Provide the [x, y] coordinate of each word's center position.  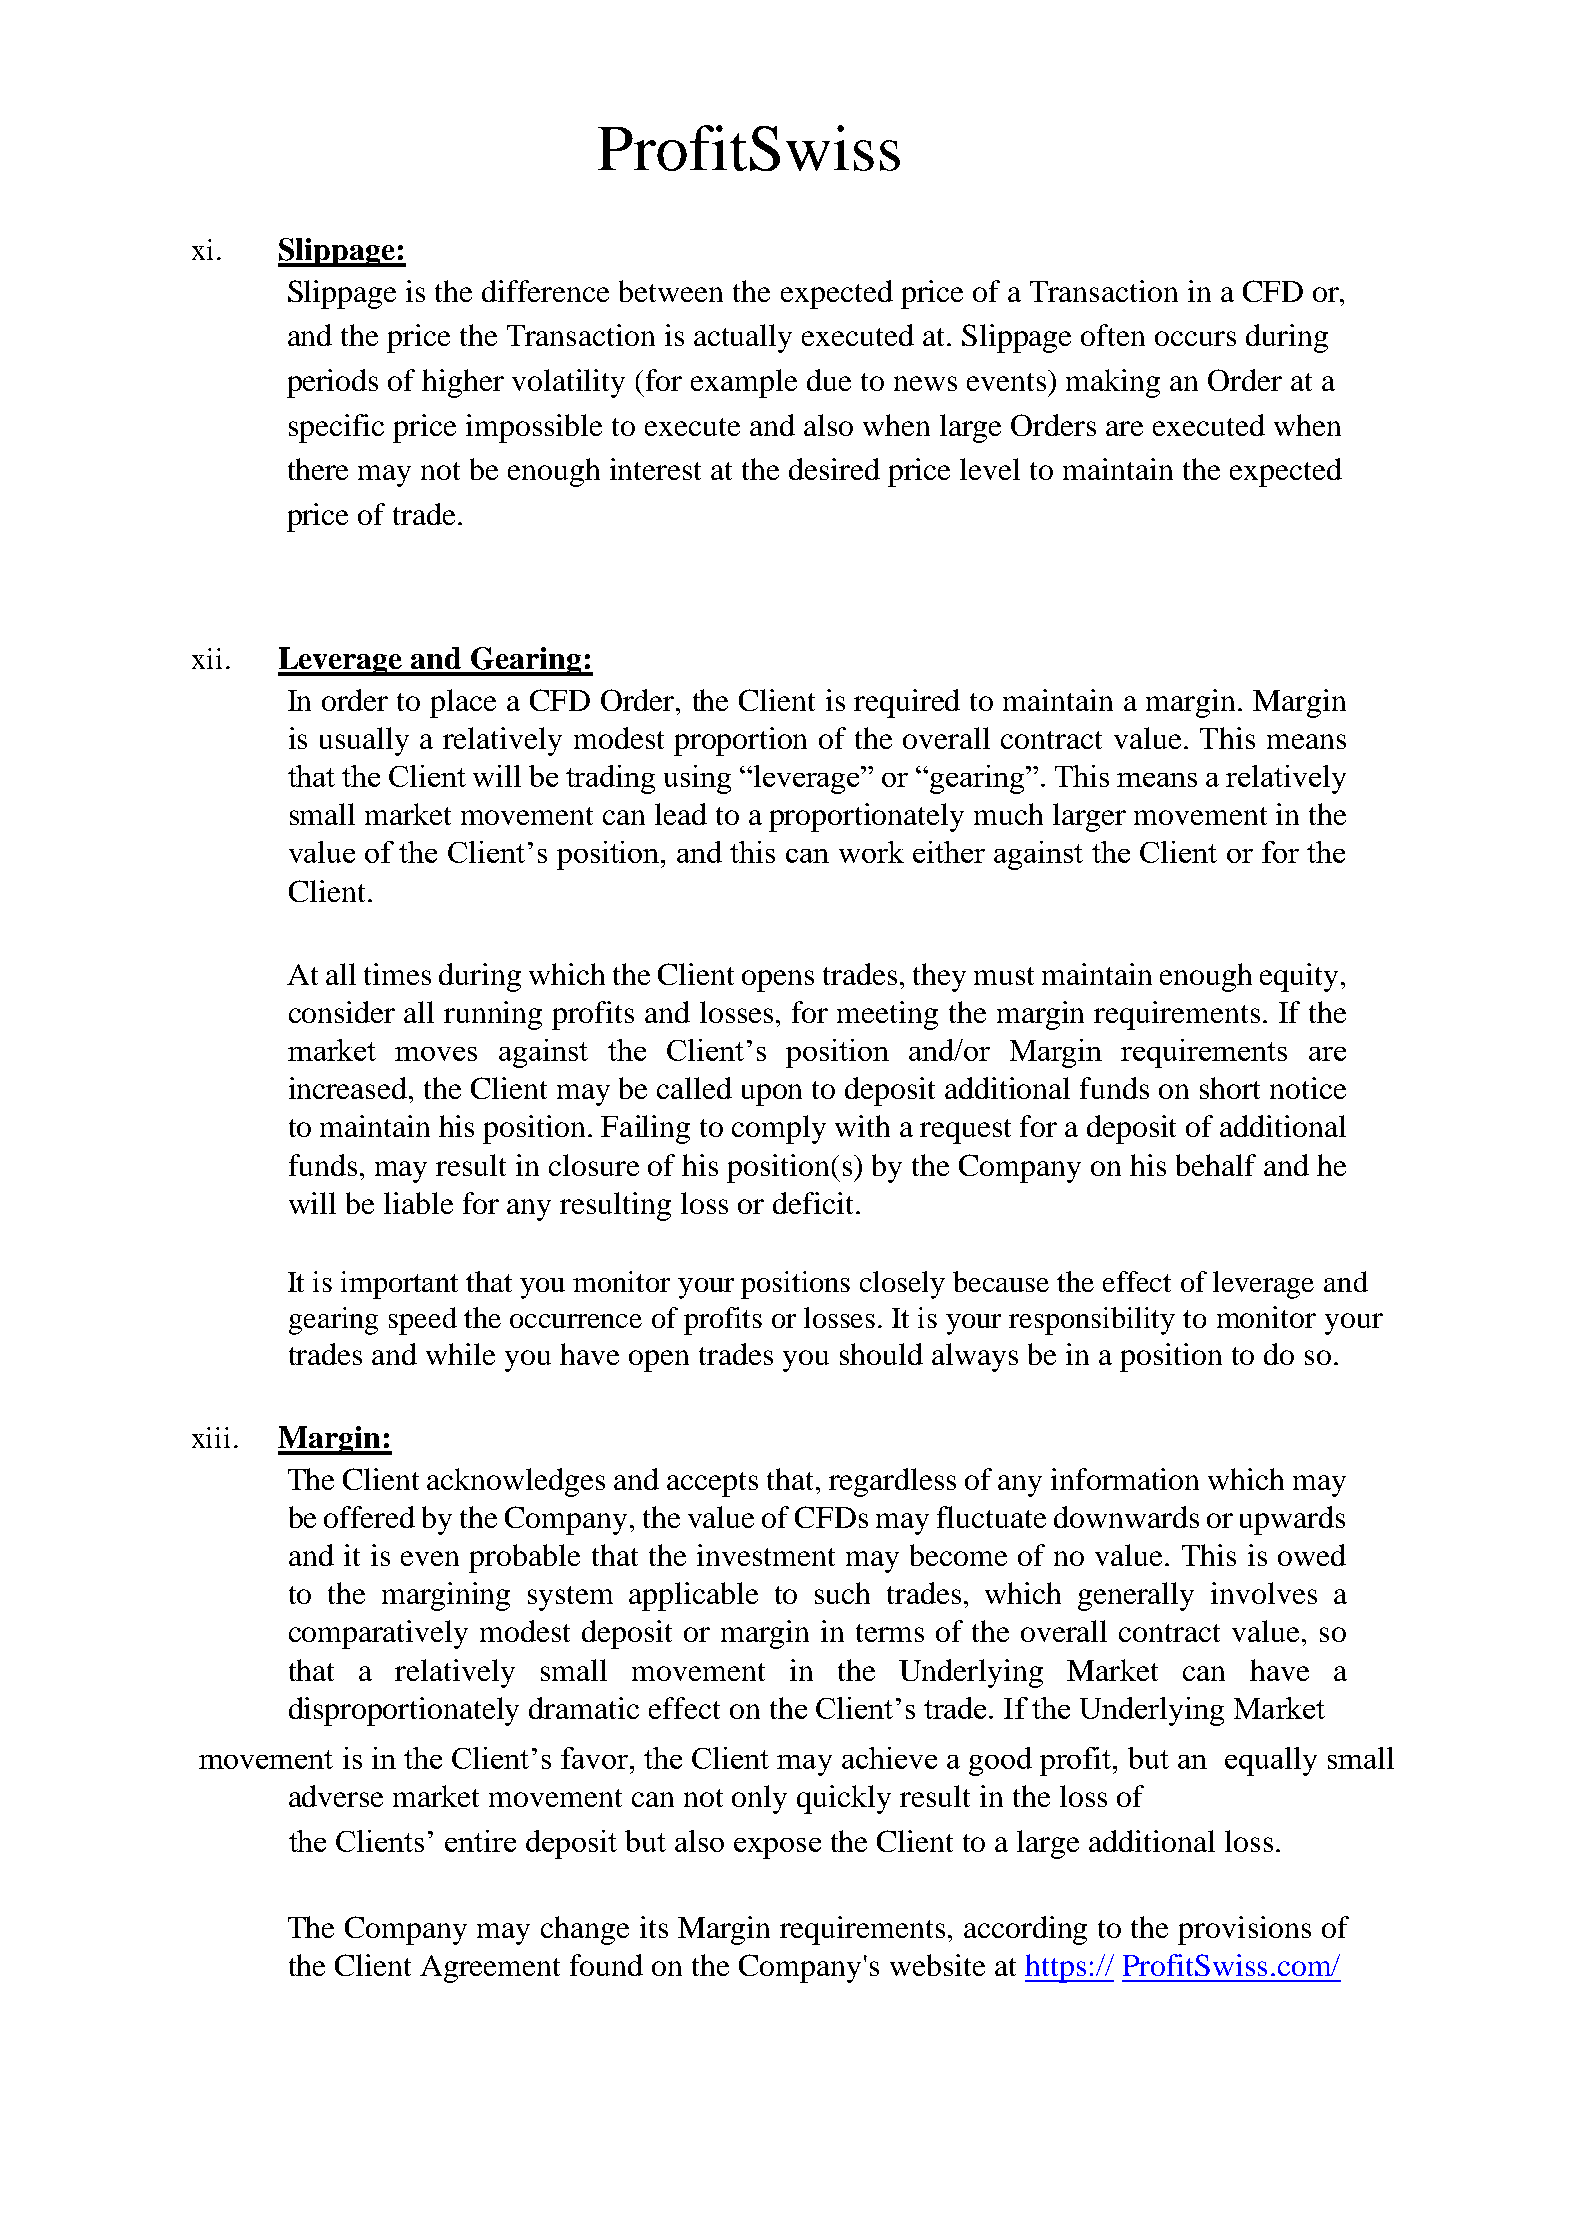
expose [777, 1848]
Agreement [490, 1969]
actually [743, 338]
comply [779, 1129]
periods [332, 383]
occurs [1195, 338]
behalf [1216, 1165]
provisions [1244, 1930]
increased [349, 1088]
